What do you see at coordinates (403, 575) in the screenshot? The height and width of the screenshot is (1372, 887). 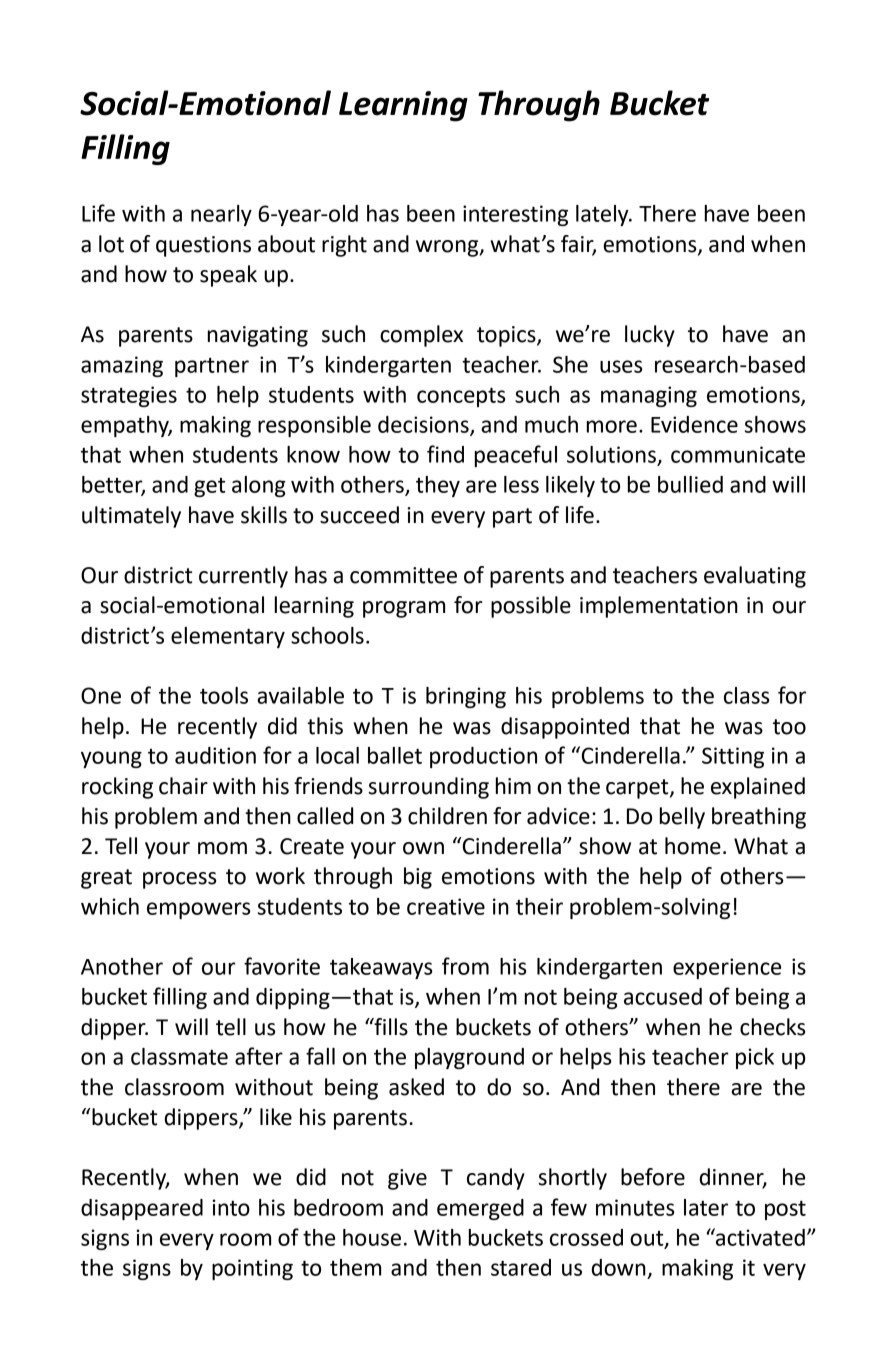 I see `committee` at bounding box center [403, 575].
